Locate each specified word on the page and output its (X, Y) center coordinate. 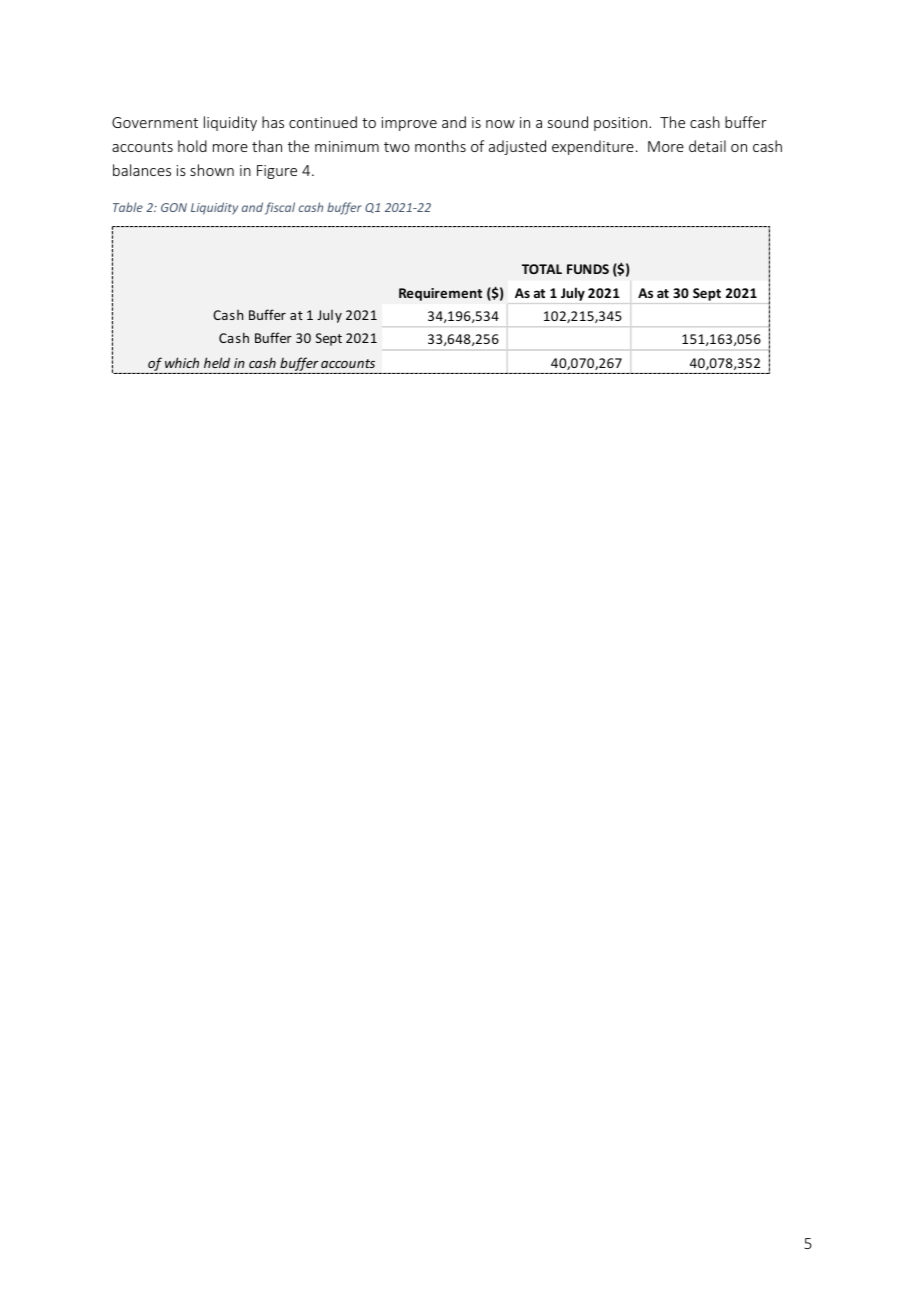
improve (409, 124)
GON (174, 207)
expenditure (593, 147)
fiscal (280, 208)
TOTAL (542, 269)
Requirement (440, 294)
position (622, 124)
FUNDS (588, 269)
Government (155, 122)
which (182, 362)
